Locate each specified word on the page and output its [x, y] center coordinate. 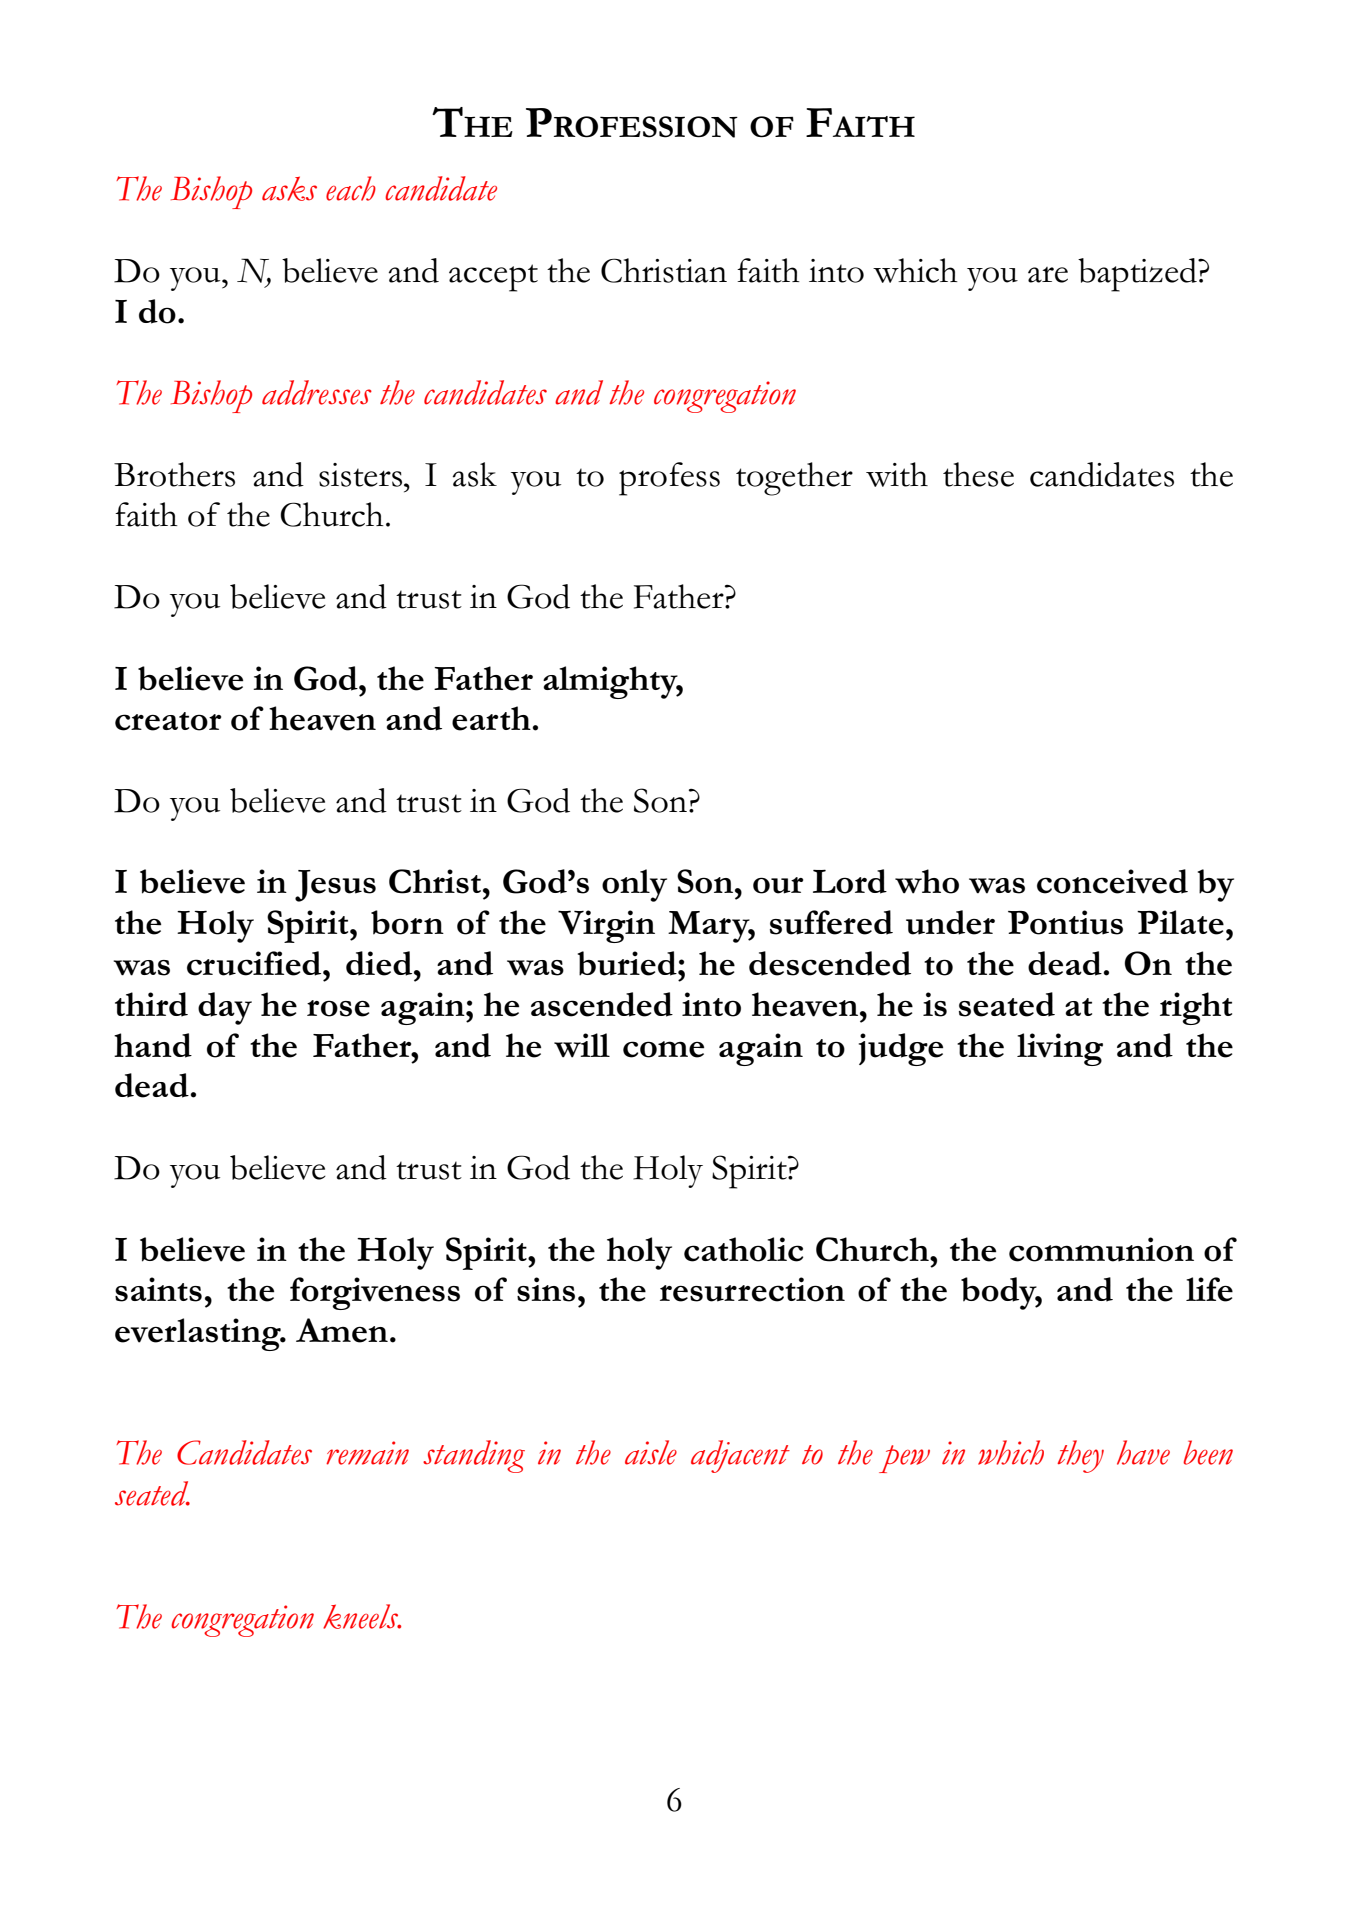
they [1080, 1456]
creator [168, 721]
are [1048, 275]
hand [153, 1045]
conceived [1112, 881]
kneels [362, 1616]
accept [493, 278]
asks [289, 188]
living [1060, 1049]
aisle [651, 1452]
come [663, 1049]
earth [492, 718]
